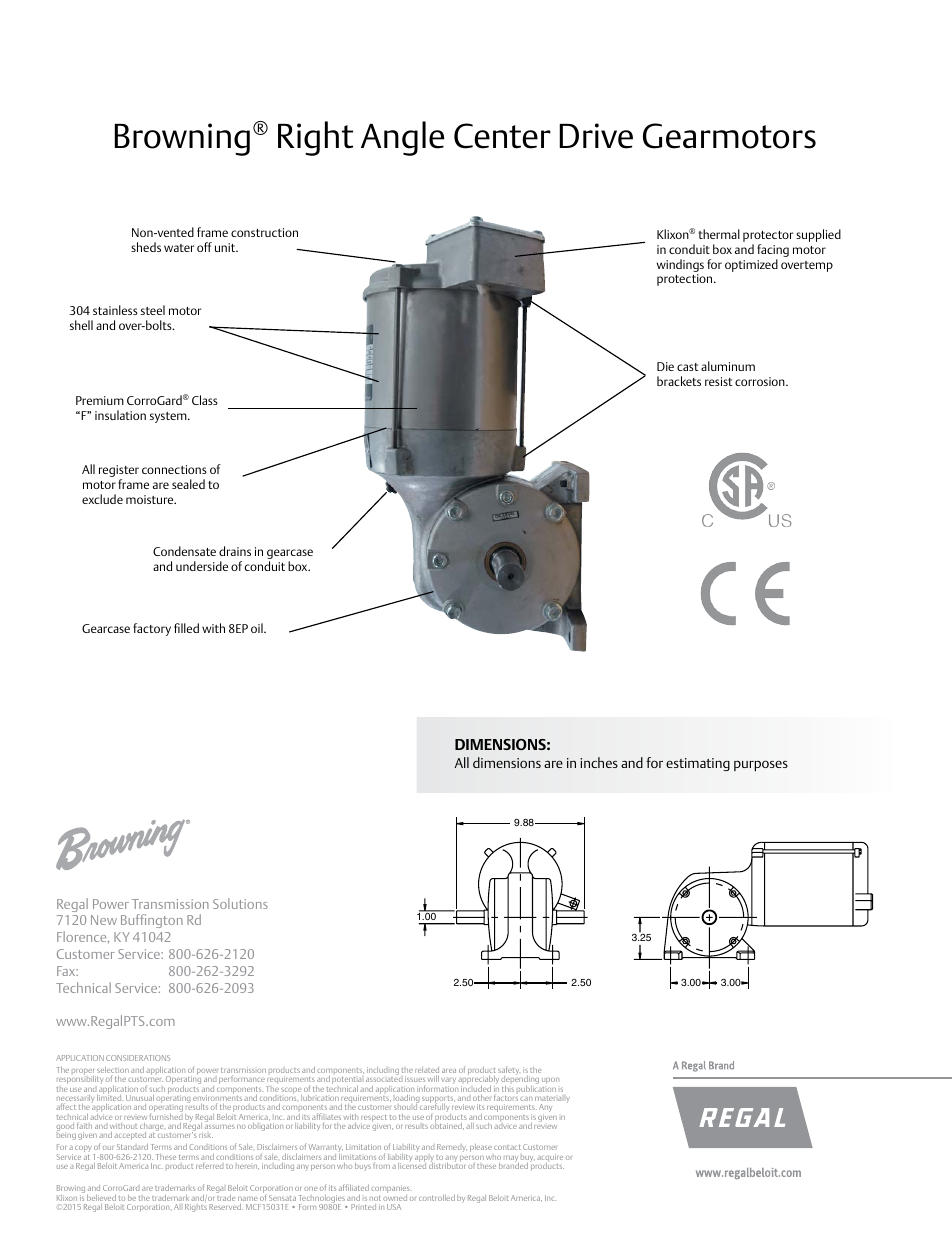 The width and height of the page is (952, 1233). Describe the element at coordinates (698, 764) in the page. I see `estimating` at that location.
